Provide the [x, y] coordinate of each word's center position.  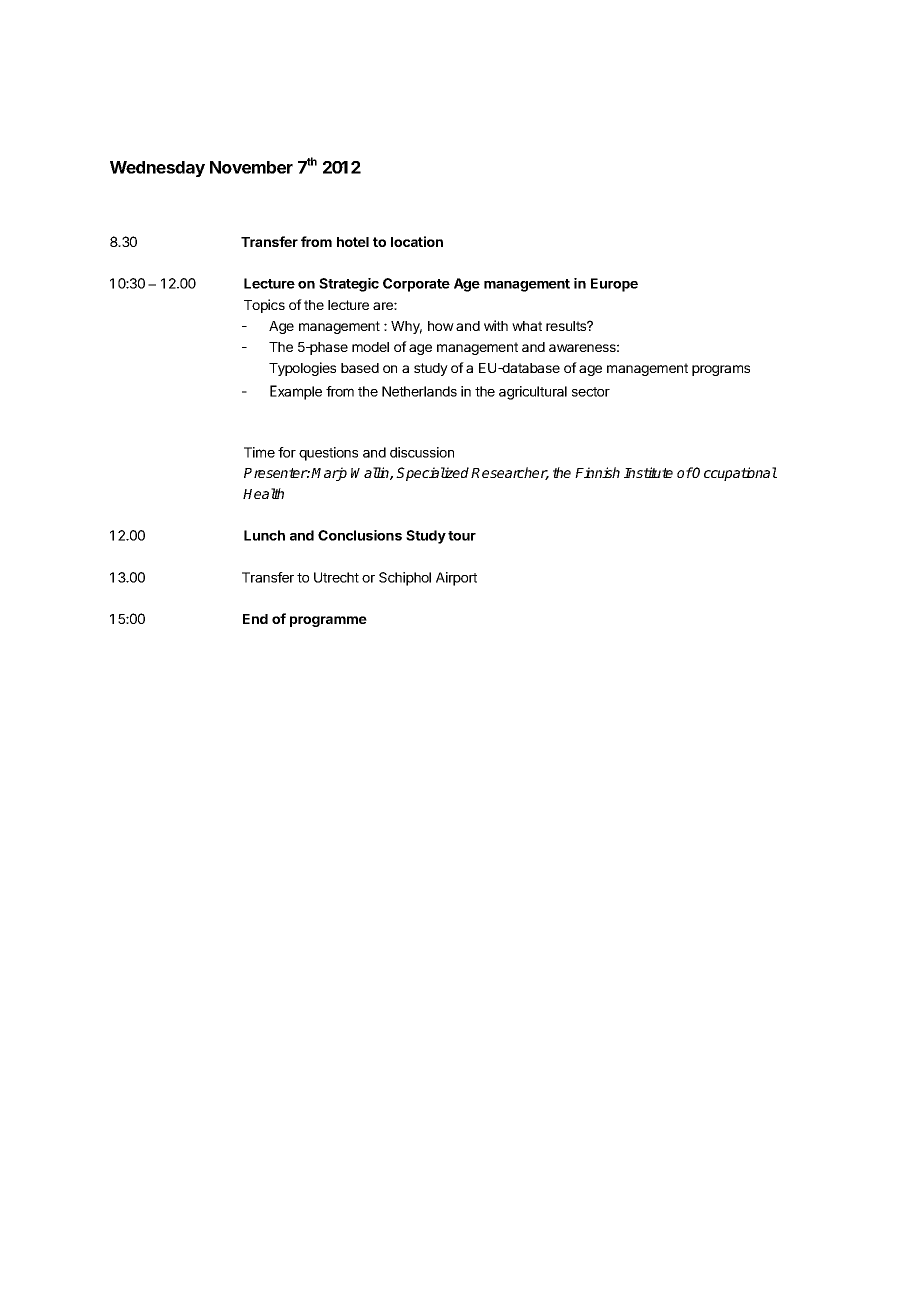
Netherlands [419, 391]
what [527, 326]
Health [263, 493]
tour [462, 536]
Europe [614, 285]
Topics [264, 306]
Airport [456, 579]
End [255, 619]
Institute [648, 472]
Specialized [434, 474]
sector [591, 392]
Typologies [302, 369]
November [251, 167]
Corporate [416, 285]
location [417, 241]
